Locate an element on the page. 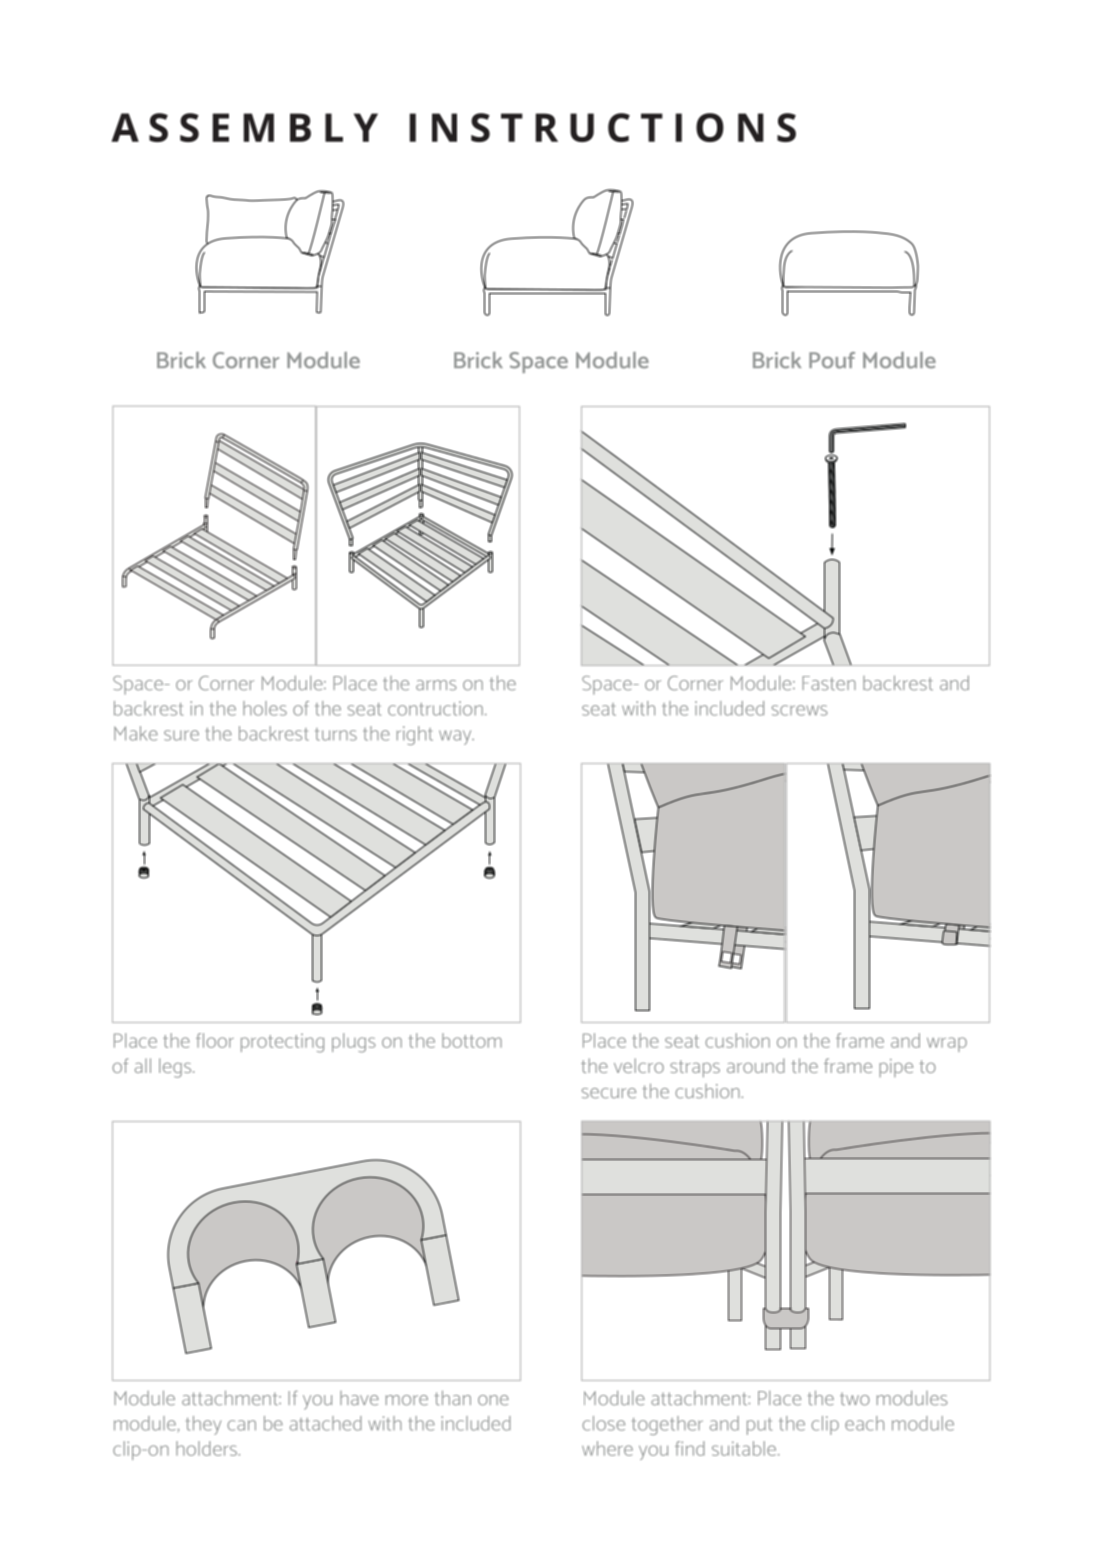 This page has width=1102, height=1563. INSTRUCTIONS is located at coordinates (603, 127).
